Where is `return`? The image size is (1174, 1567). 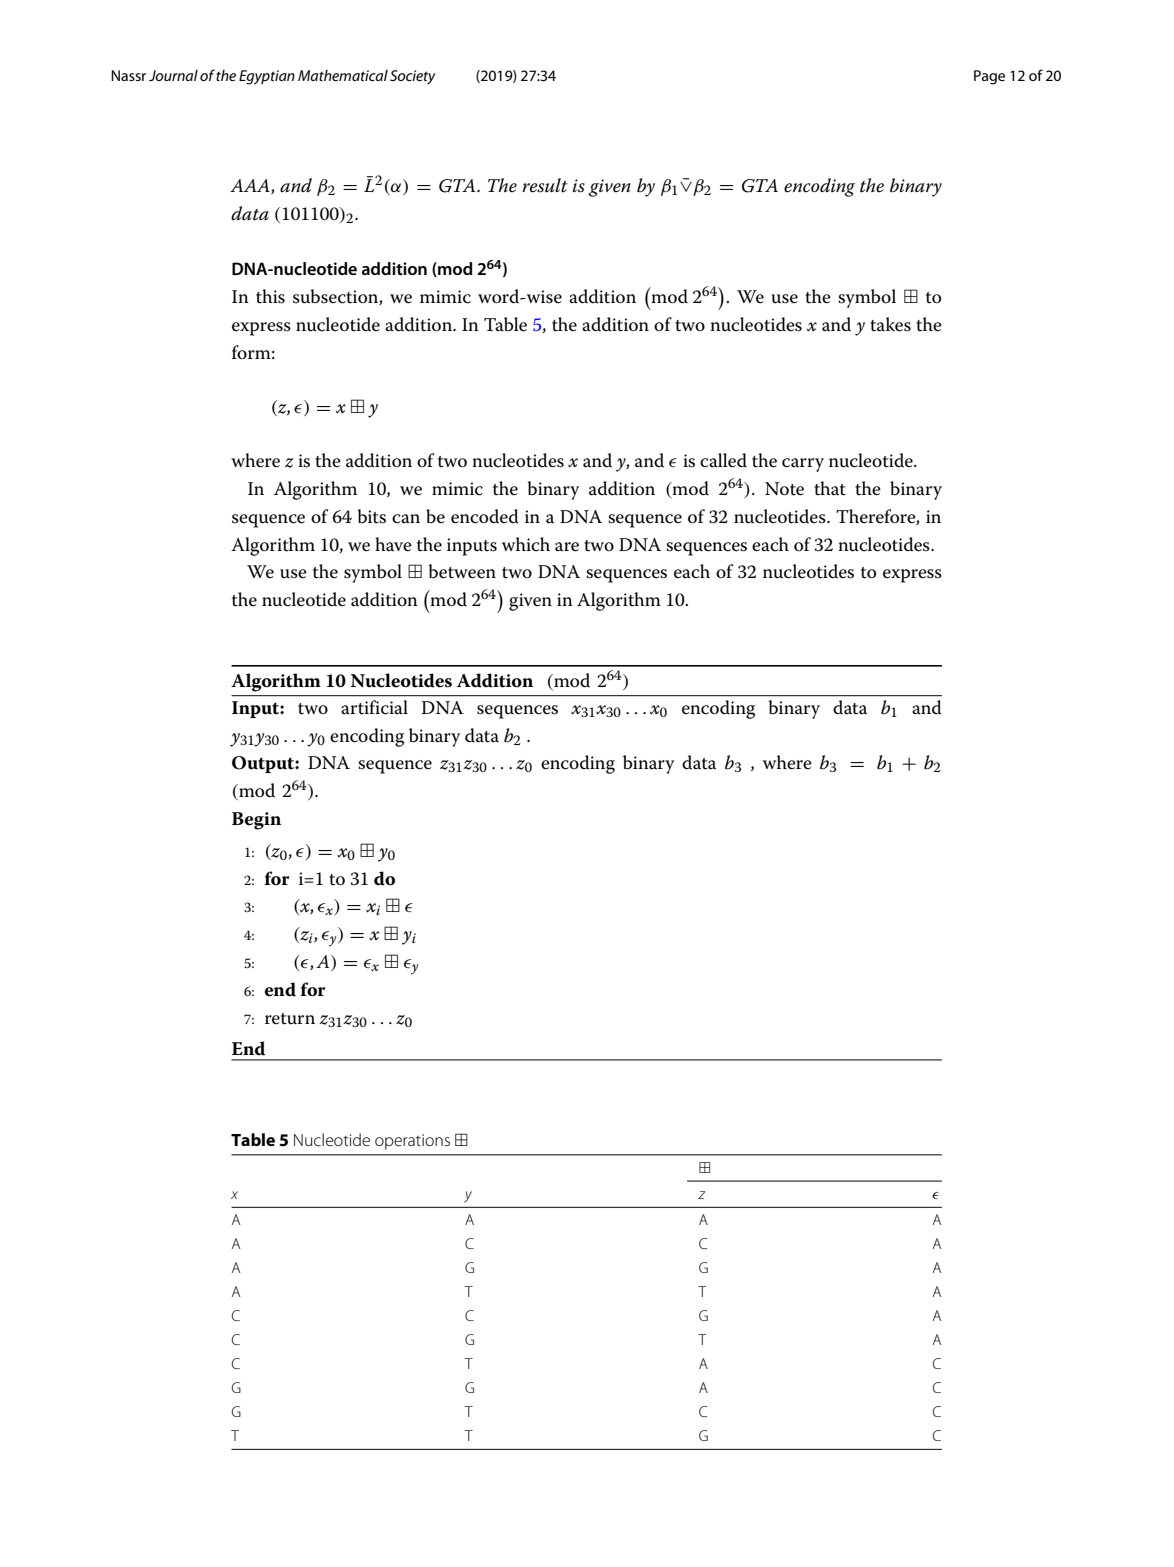 return is located at coordinates (290, 1019).
